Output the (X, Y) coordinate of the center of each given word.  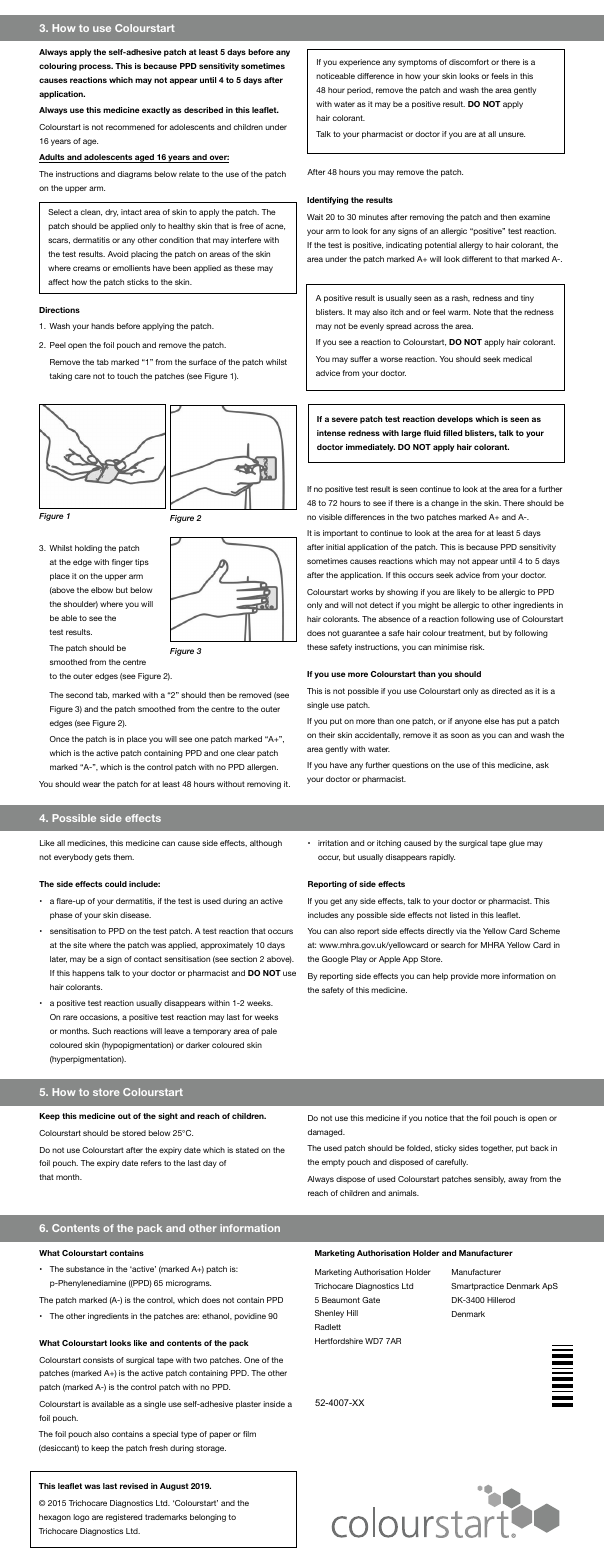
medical (517, 359)
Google (335, 960)
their (327, 735)
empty (333, 1163)
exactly (156, 111)
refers (151, 1163)
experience (359, 63)
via (461, 931)
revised (134, 1486)
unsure (512, 134)
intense (331, 433)
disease (135, 915)
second (79, 695)
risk (477, 647)
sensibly (489, 1180)
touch (127, 376)
